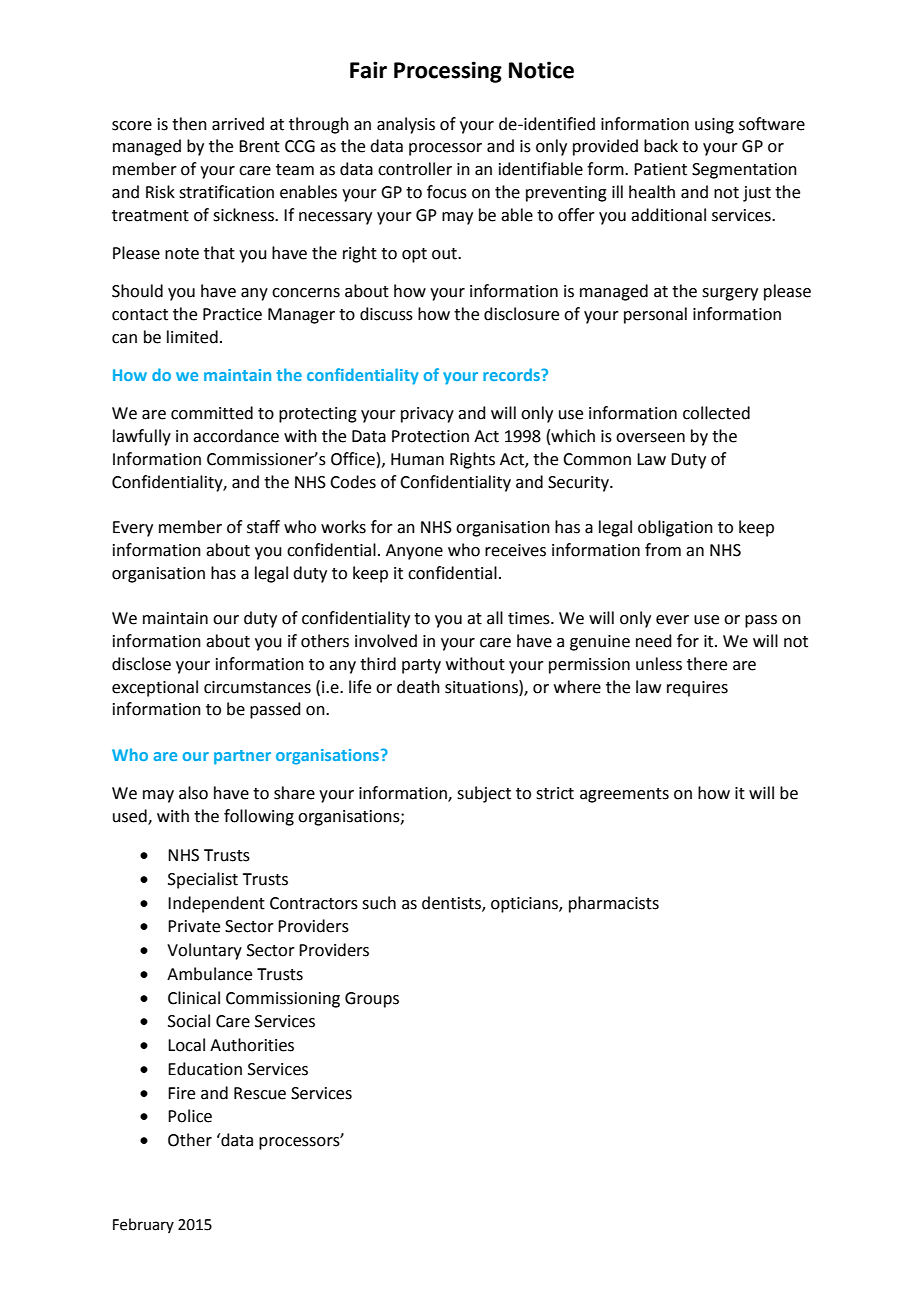  Describe the element at coordinates (714, 126) in the document. I see `using` at that location.
